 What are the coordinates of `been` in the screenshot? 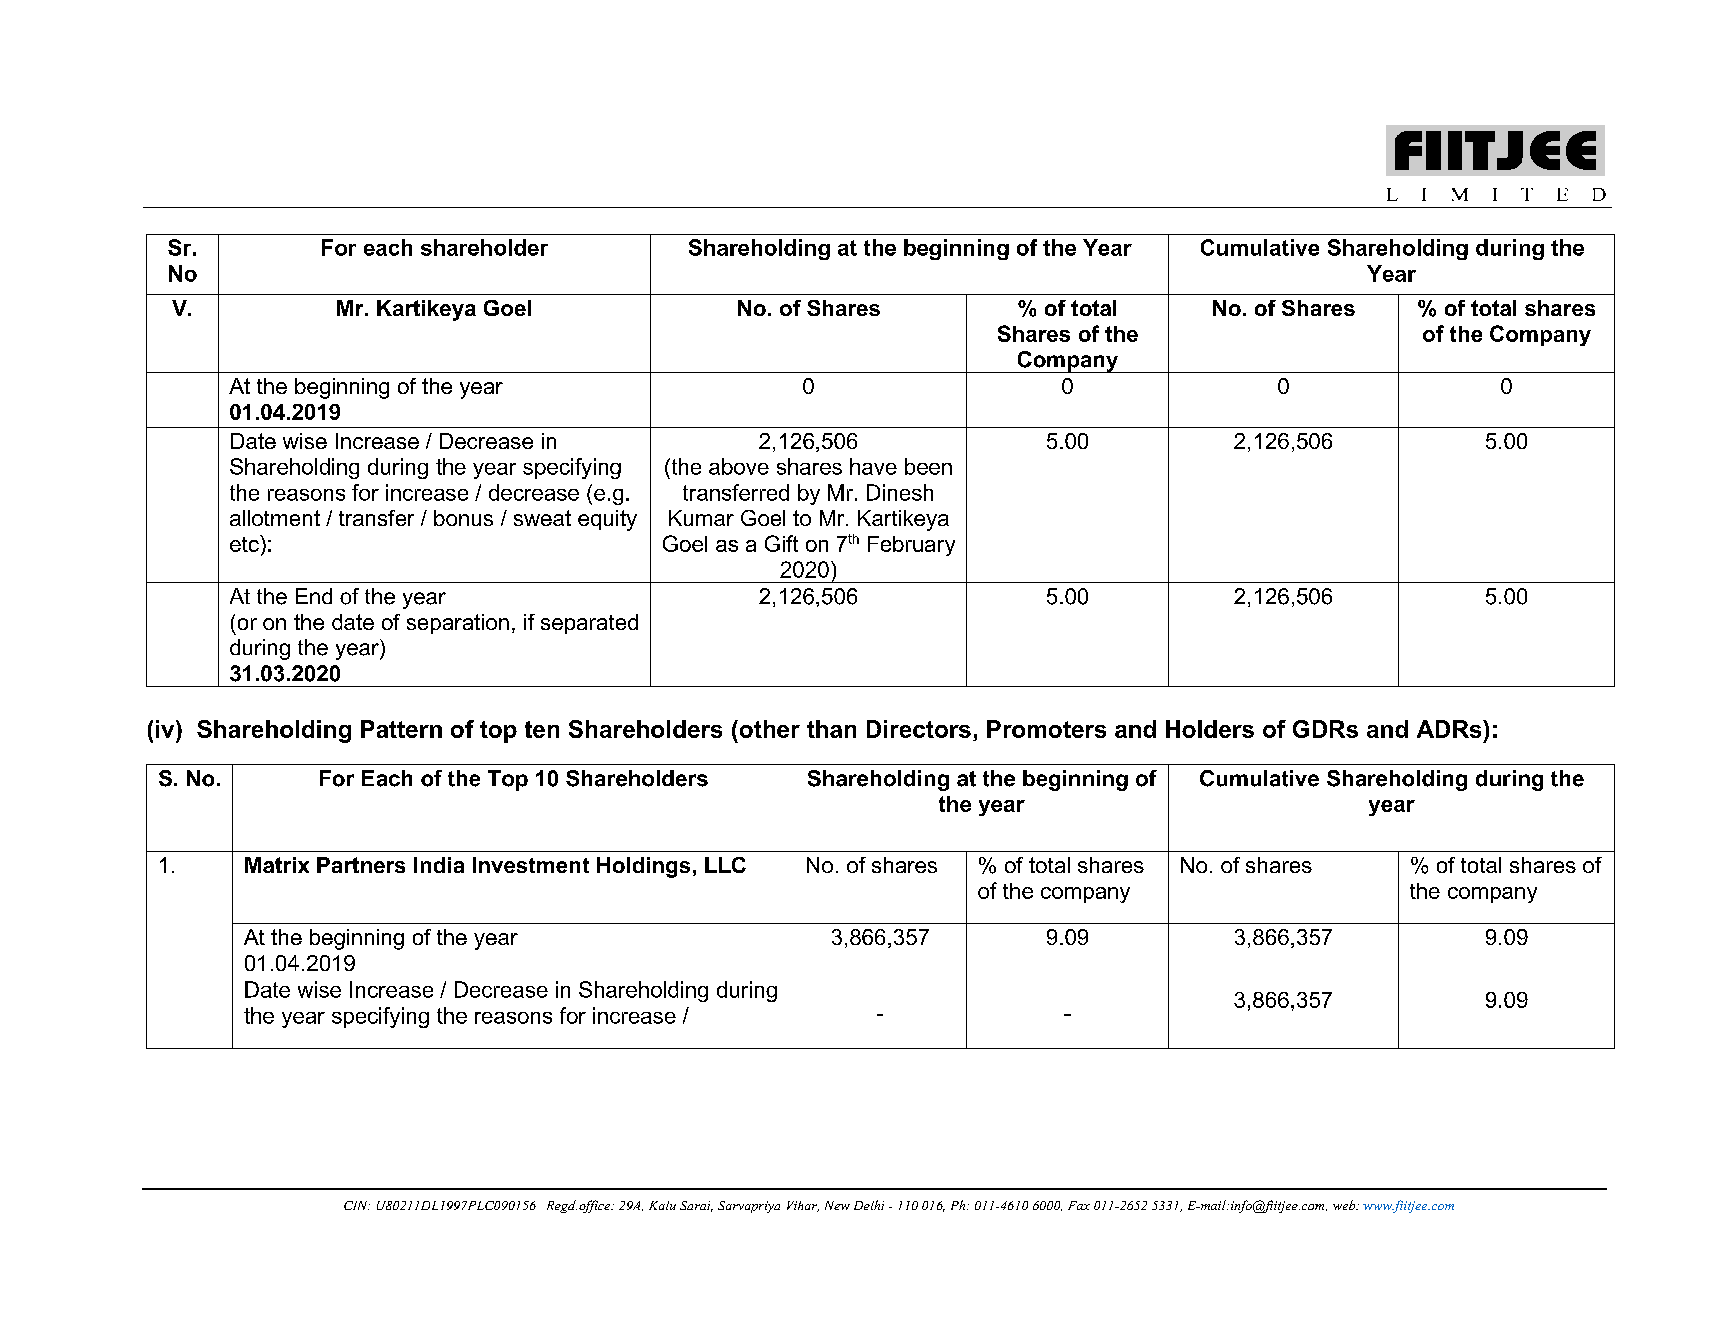 It's located at (928, 466).
